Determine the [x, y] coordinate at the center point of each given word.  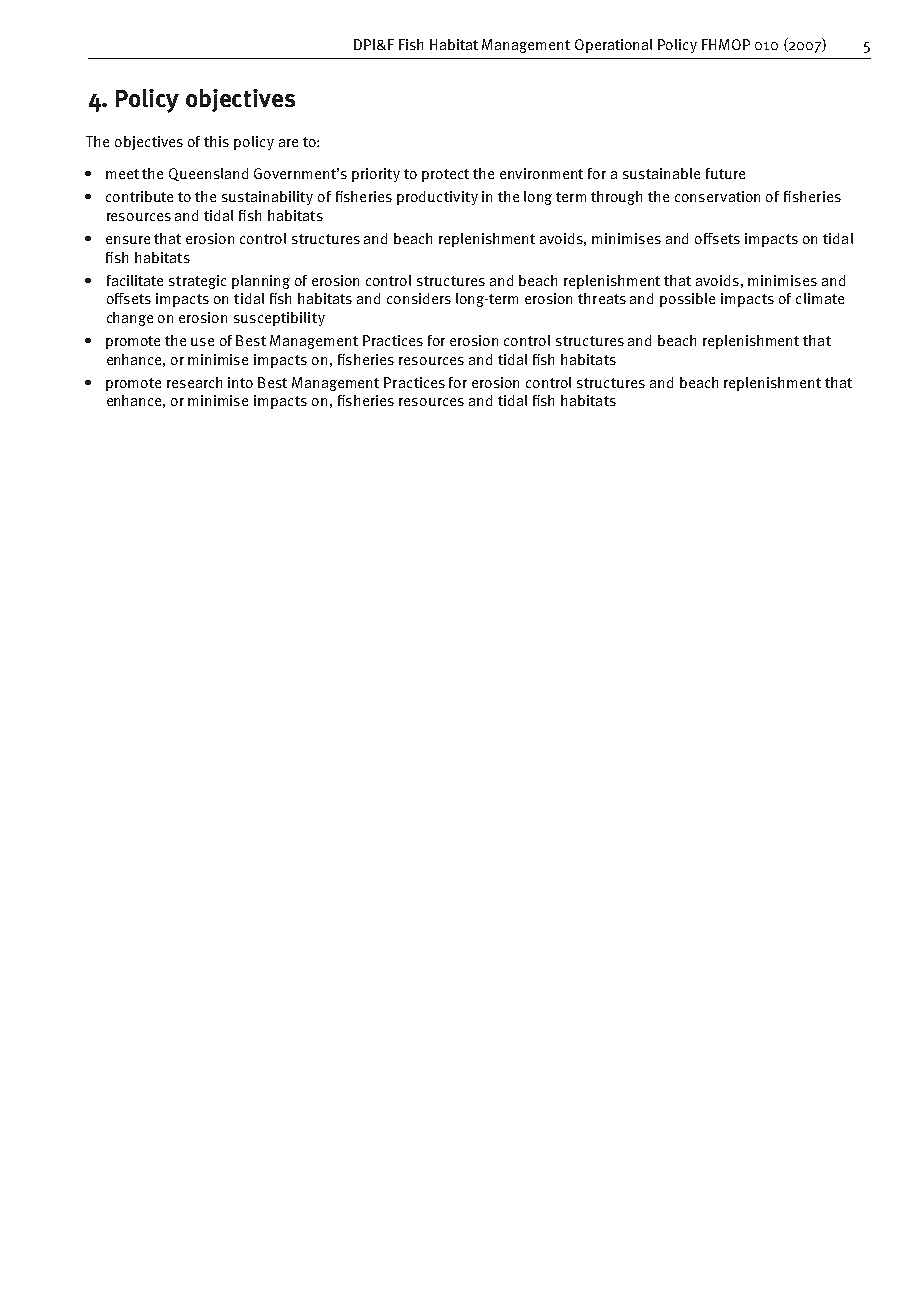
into [240, 382]
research [194, 382]
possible [687, 300]
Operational [613, 46]
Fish [411, 44]
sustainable [661, 173]
